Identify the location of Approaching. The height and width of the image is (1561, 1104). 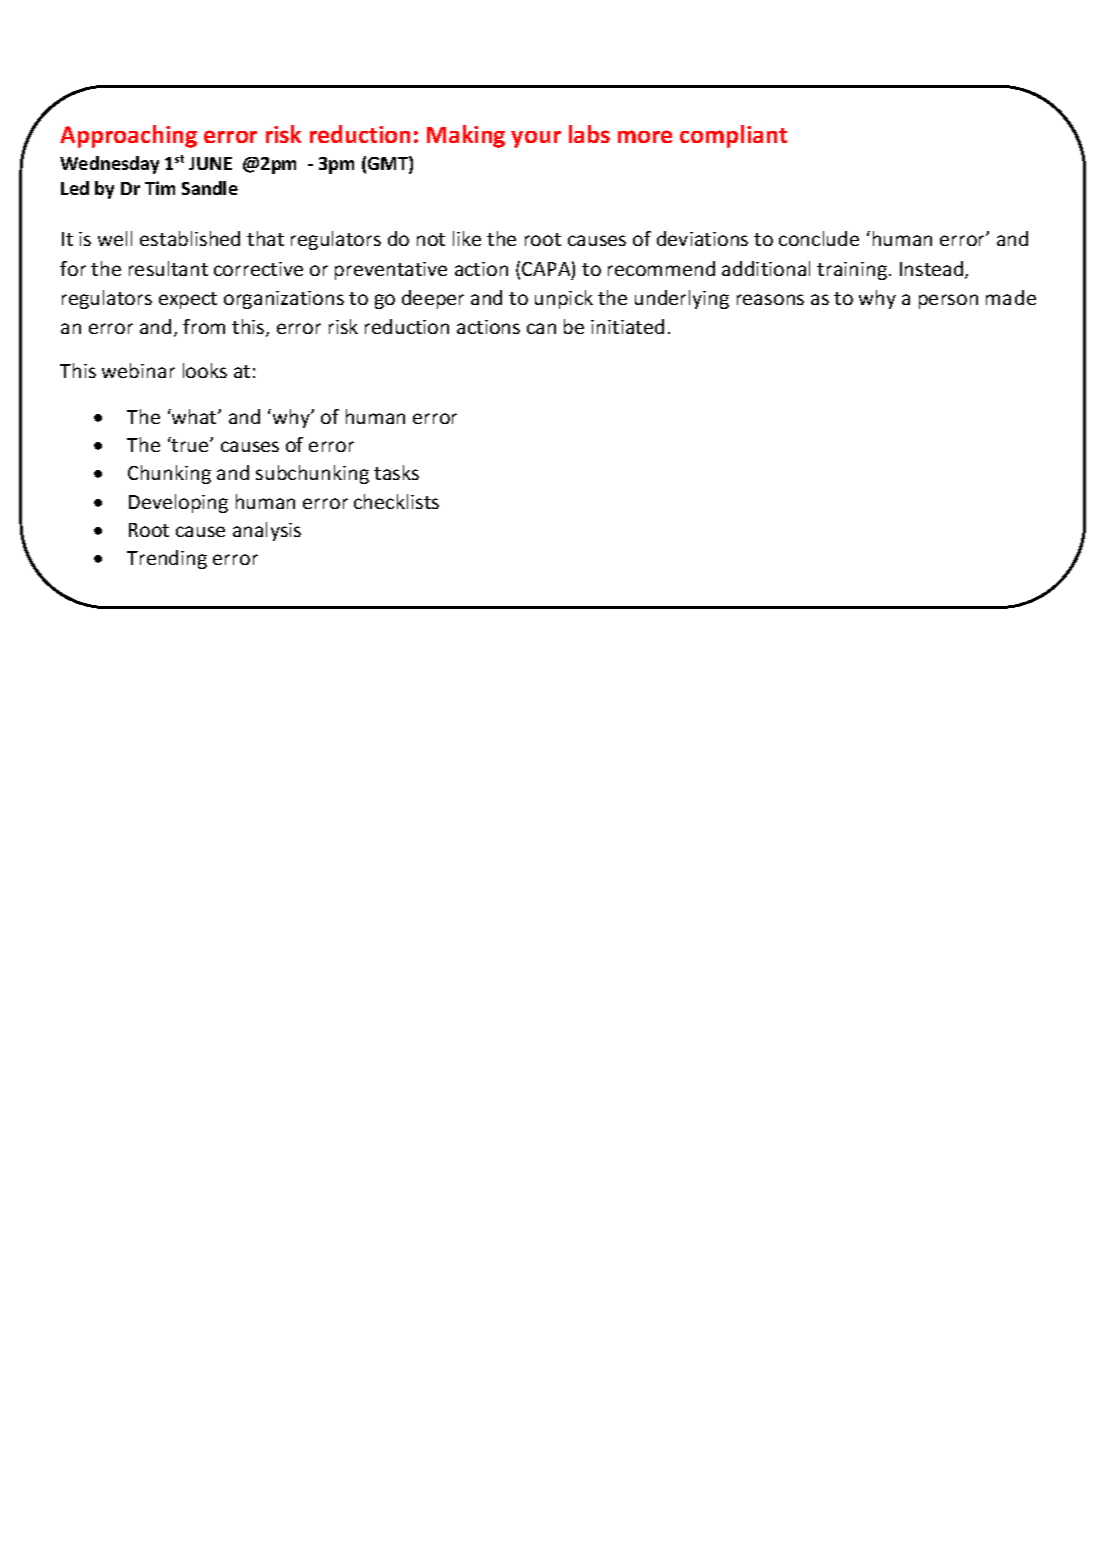
(128, 136).
